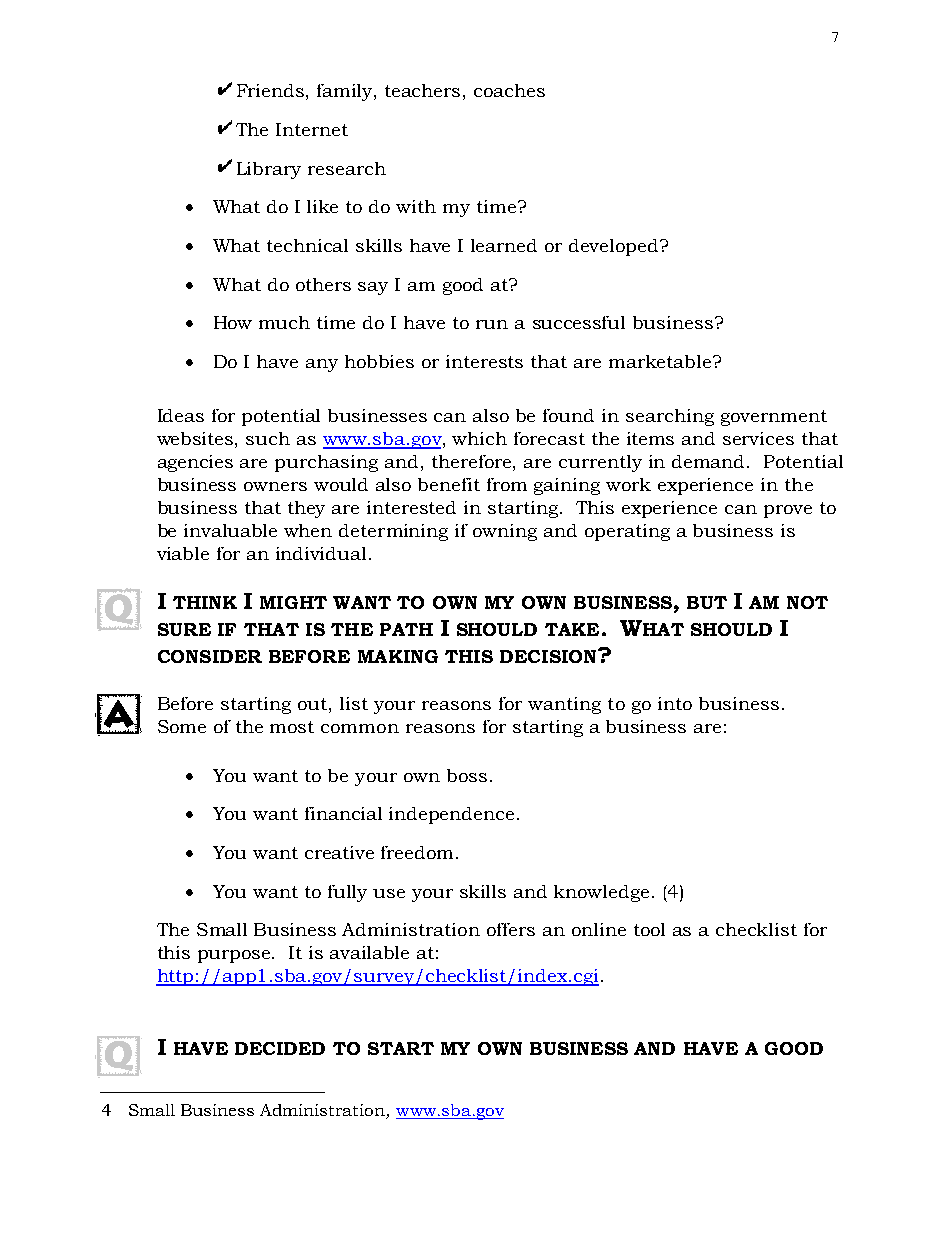  I want to click on owning, so click(505, 532).
